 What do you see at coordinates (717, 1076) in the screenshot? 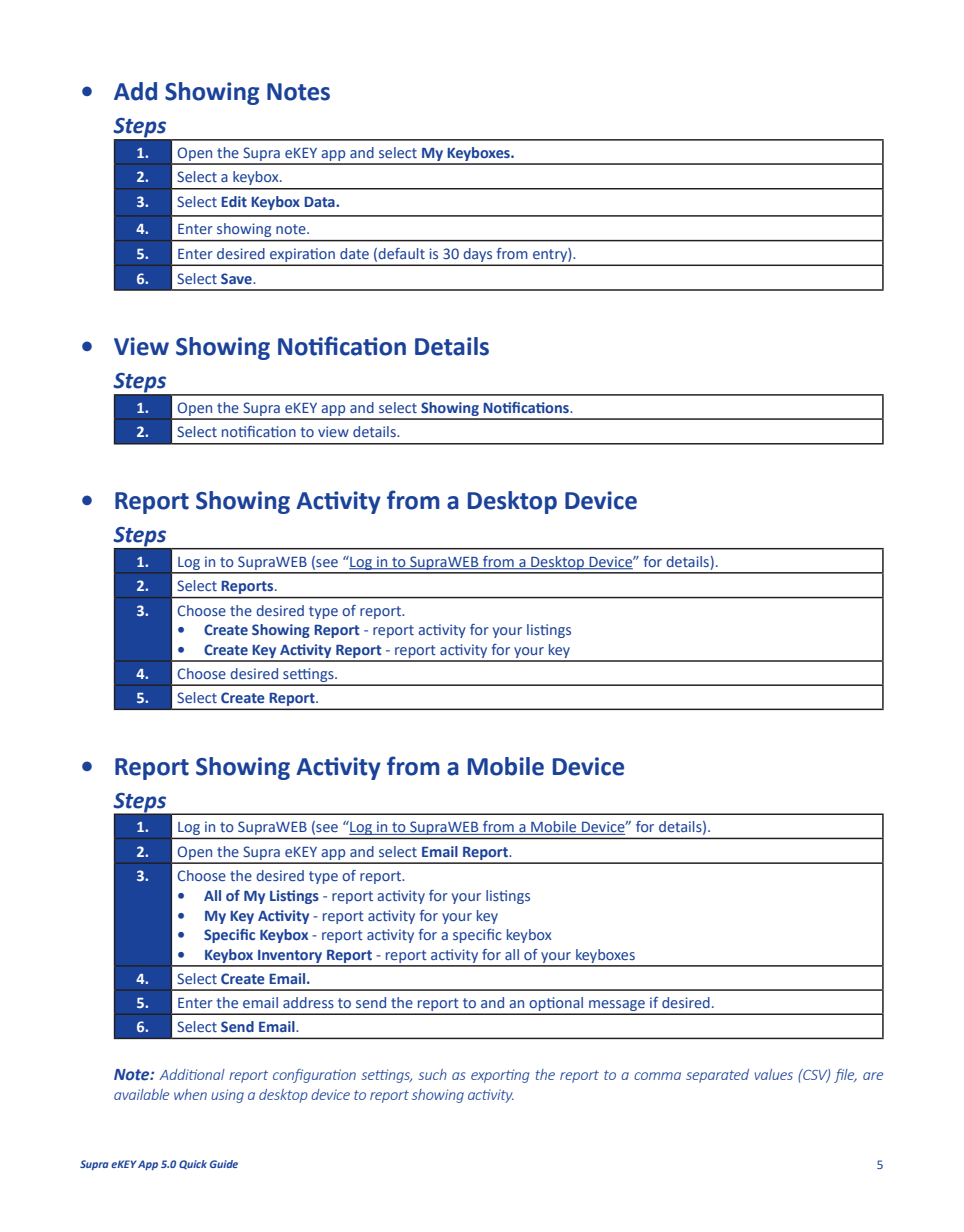
I see `separated` at bounding box center [717, 1076].
